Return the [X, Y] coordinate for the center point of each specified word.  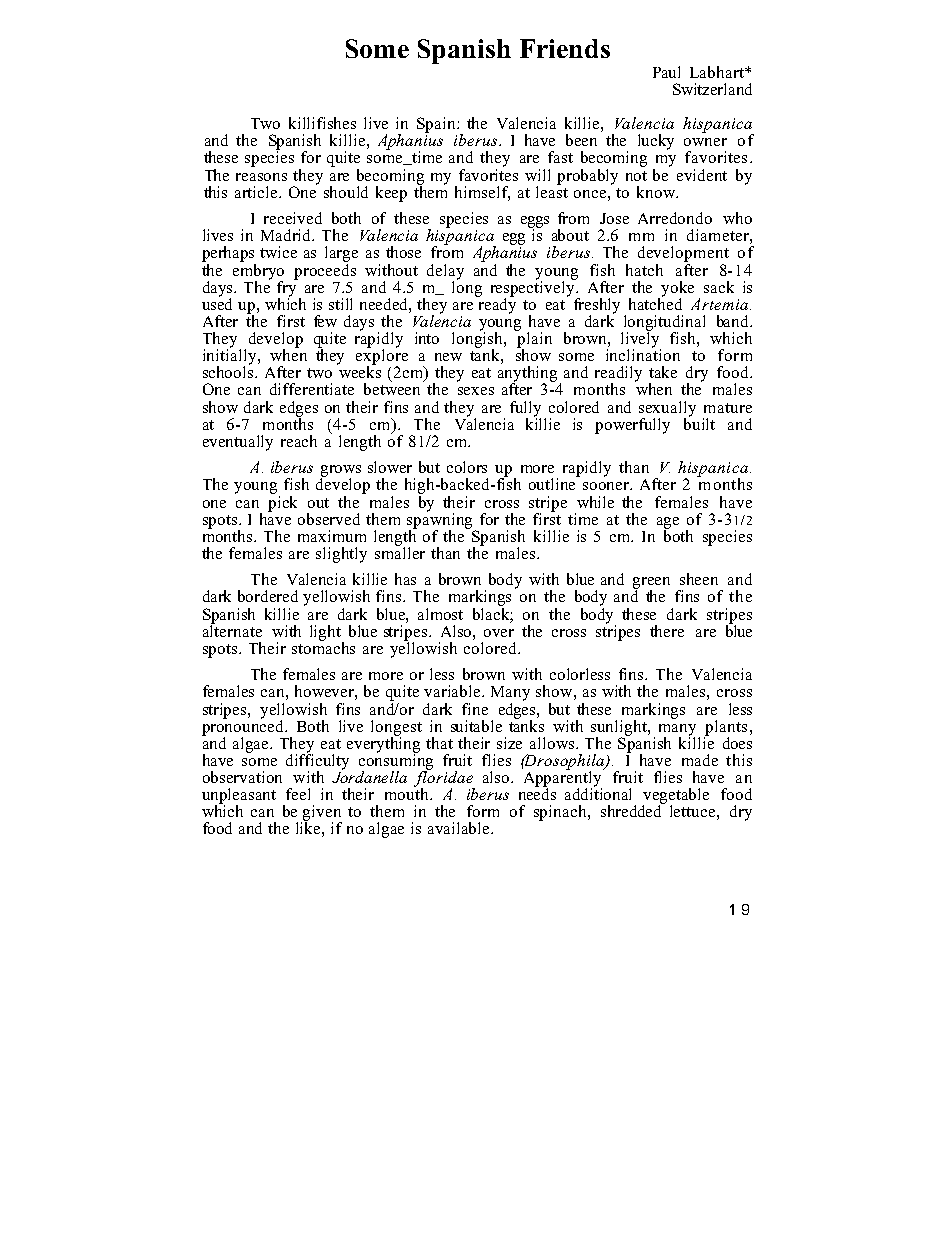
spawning [441, 520]
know [657, 192]
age [668, 524]
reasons [261, 177]
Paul [666, 72]
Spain [437, 125]
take [663, 372]
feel [298, 794]
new [448, 357]
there [667, 631]
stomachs [323, 647]
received [293, 218]
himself [482, 193]
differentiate [312, 389]
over [499, 633]
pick [282, 502]
